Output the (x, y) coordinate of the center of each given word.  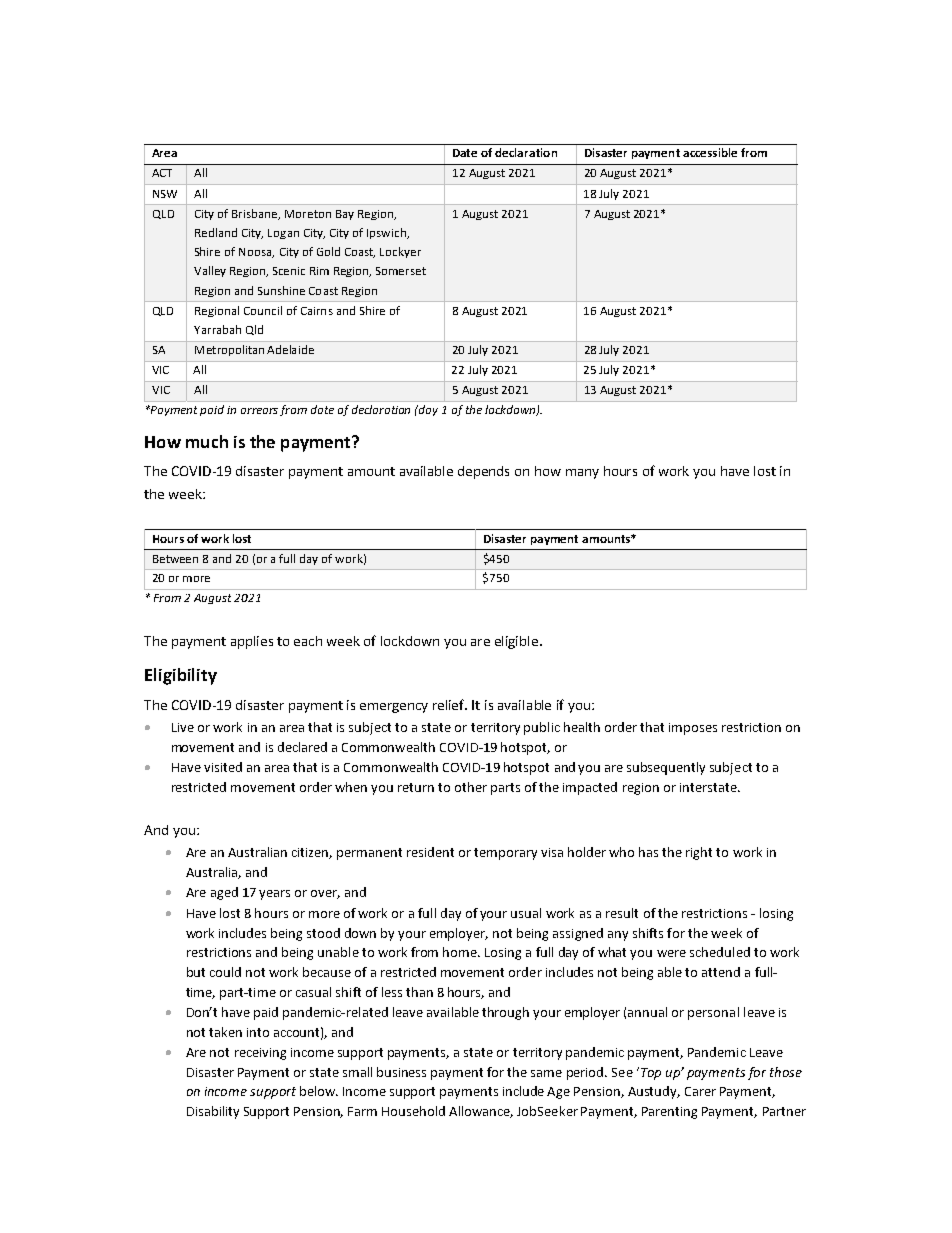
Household (413, 1111)
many (582, 474)
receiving (260, 1054)
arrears (259, 411)
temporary (505, 854)
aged (224, 893)
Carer (700, 1091)
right (699, 853)
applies (252, 642)
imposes (693, 729)
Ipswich (387, 233)
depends (483, 472)
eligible (518, 642)
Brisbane (256, 214)
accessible (710, 152)
